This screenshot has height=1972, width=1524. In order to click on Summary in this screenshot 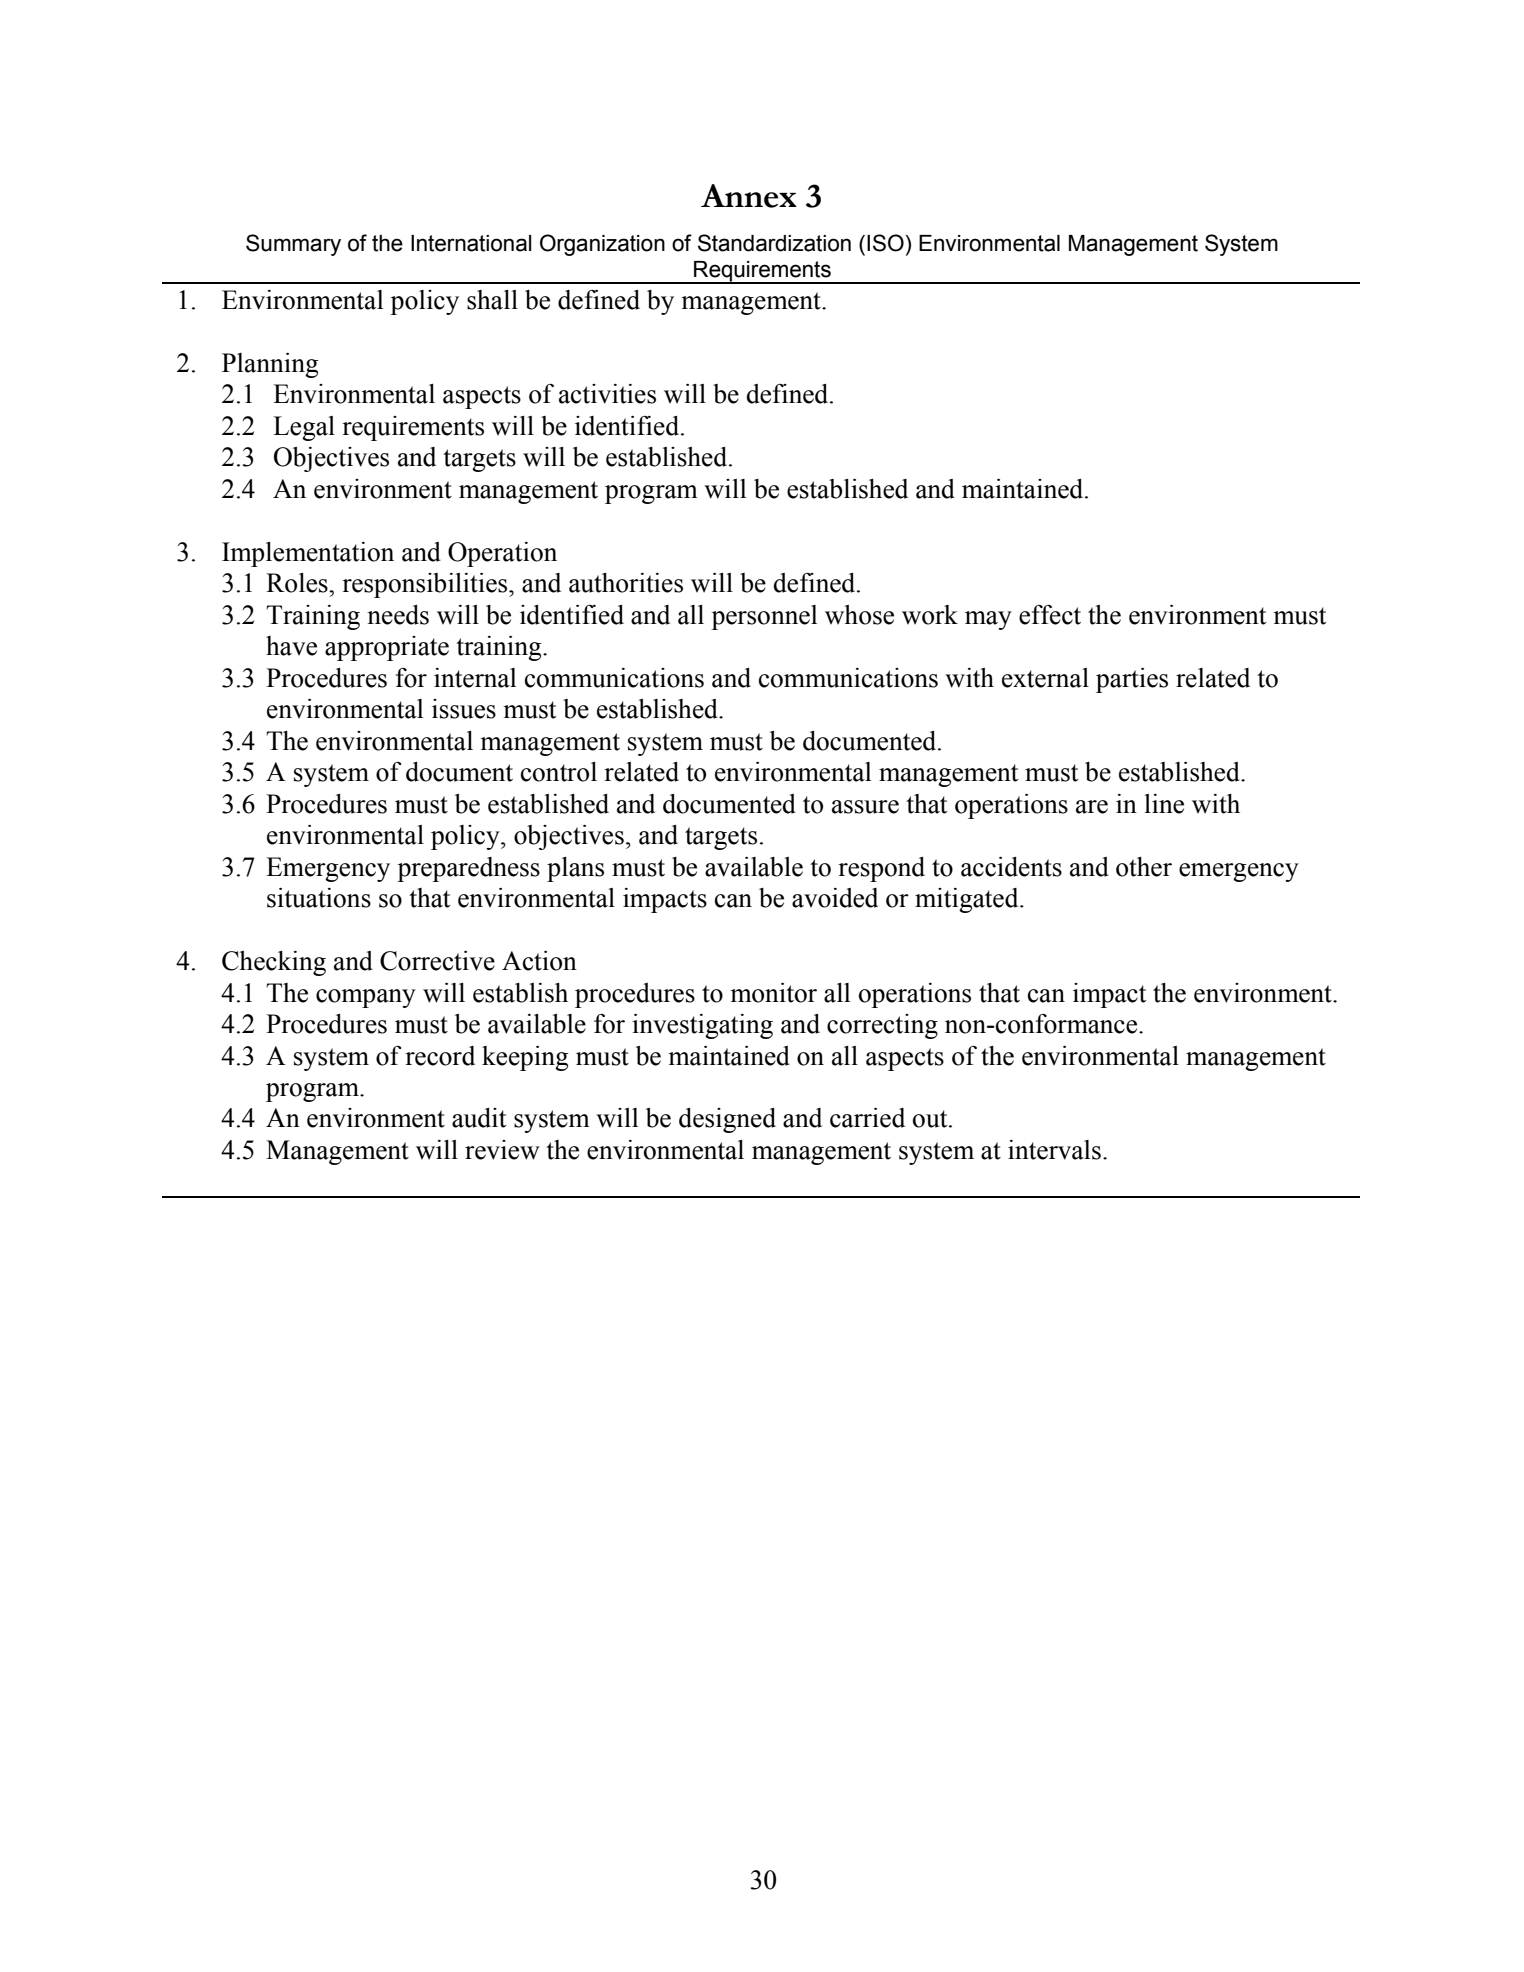, I will do `click(293, 245)`.
